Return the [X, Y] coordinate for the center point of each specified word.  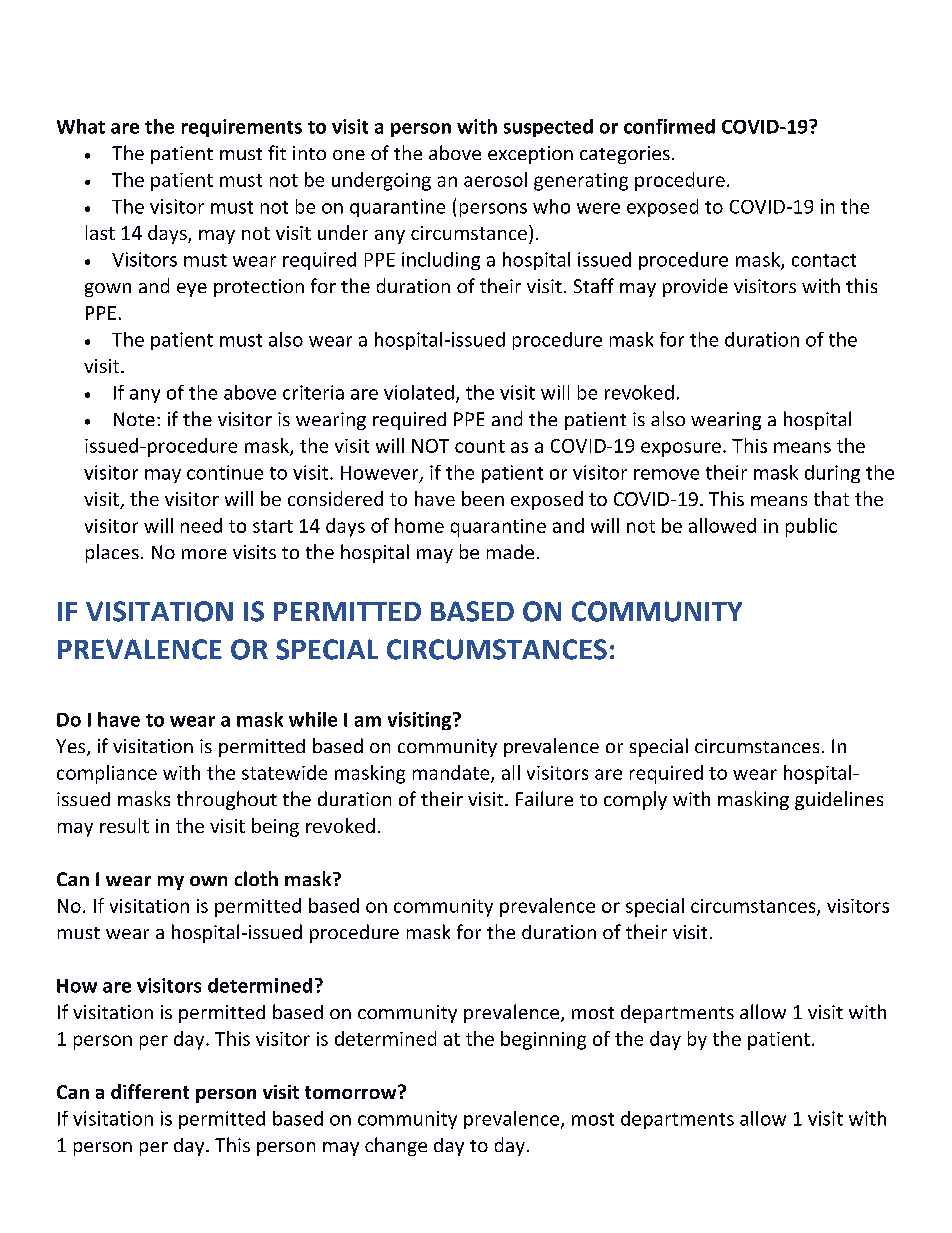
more [204, 554]
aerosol [495, 179]
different [150, 1091]
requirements [242, 128]
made [510, 551]
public [811, 527]
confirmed [669, 126]
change [396, 1146]
